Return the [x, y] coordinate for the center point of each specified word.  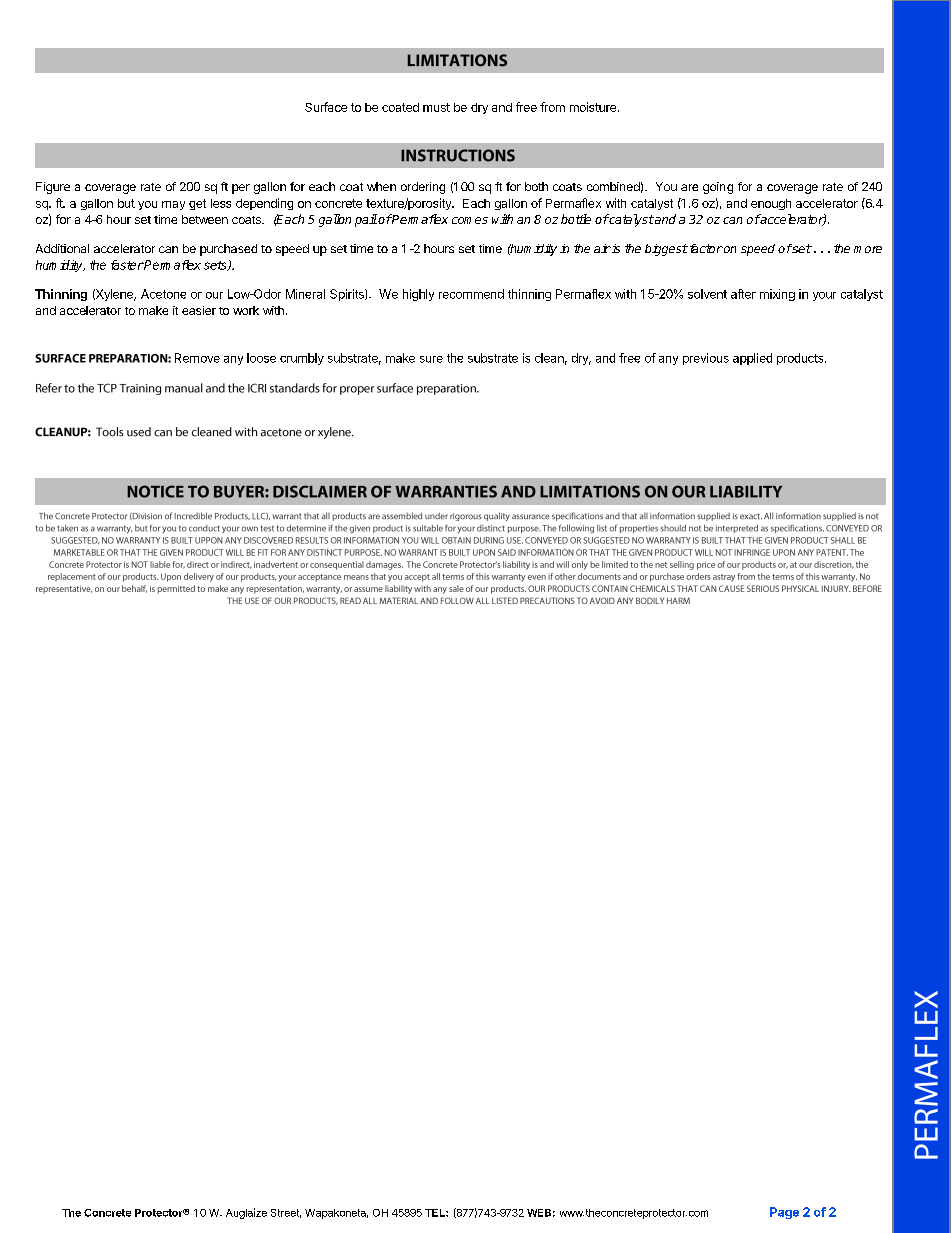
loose [261, 358]
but [126, 203]
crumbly [302, 359]
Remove [197, 358]
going [718, 188]
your [824, 296]
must [436, 107]
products [801, 359]
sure [431, 359]
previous [706, 359]
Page [784, 1213]
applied [752, 359]
